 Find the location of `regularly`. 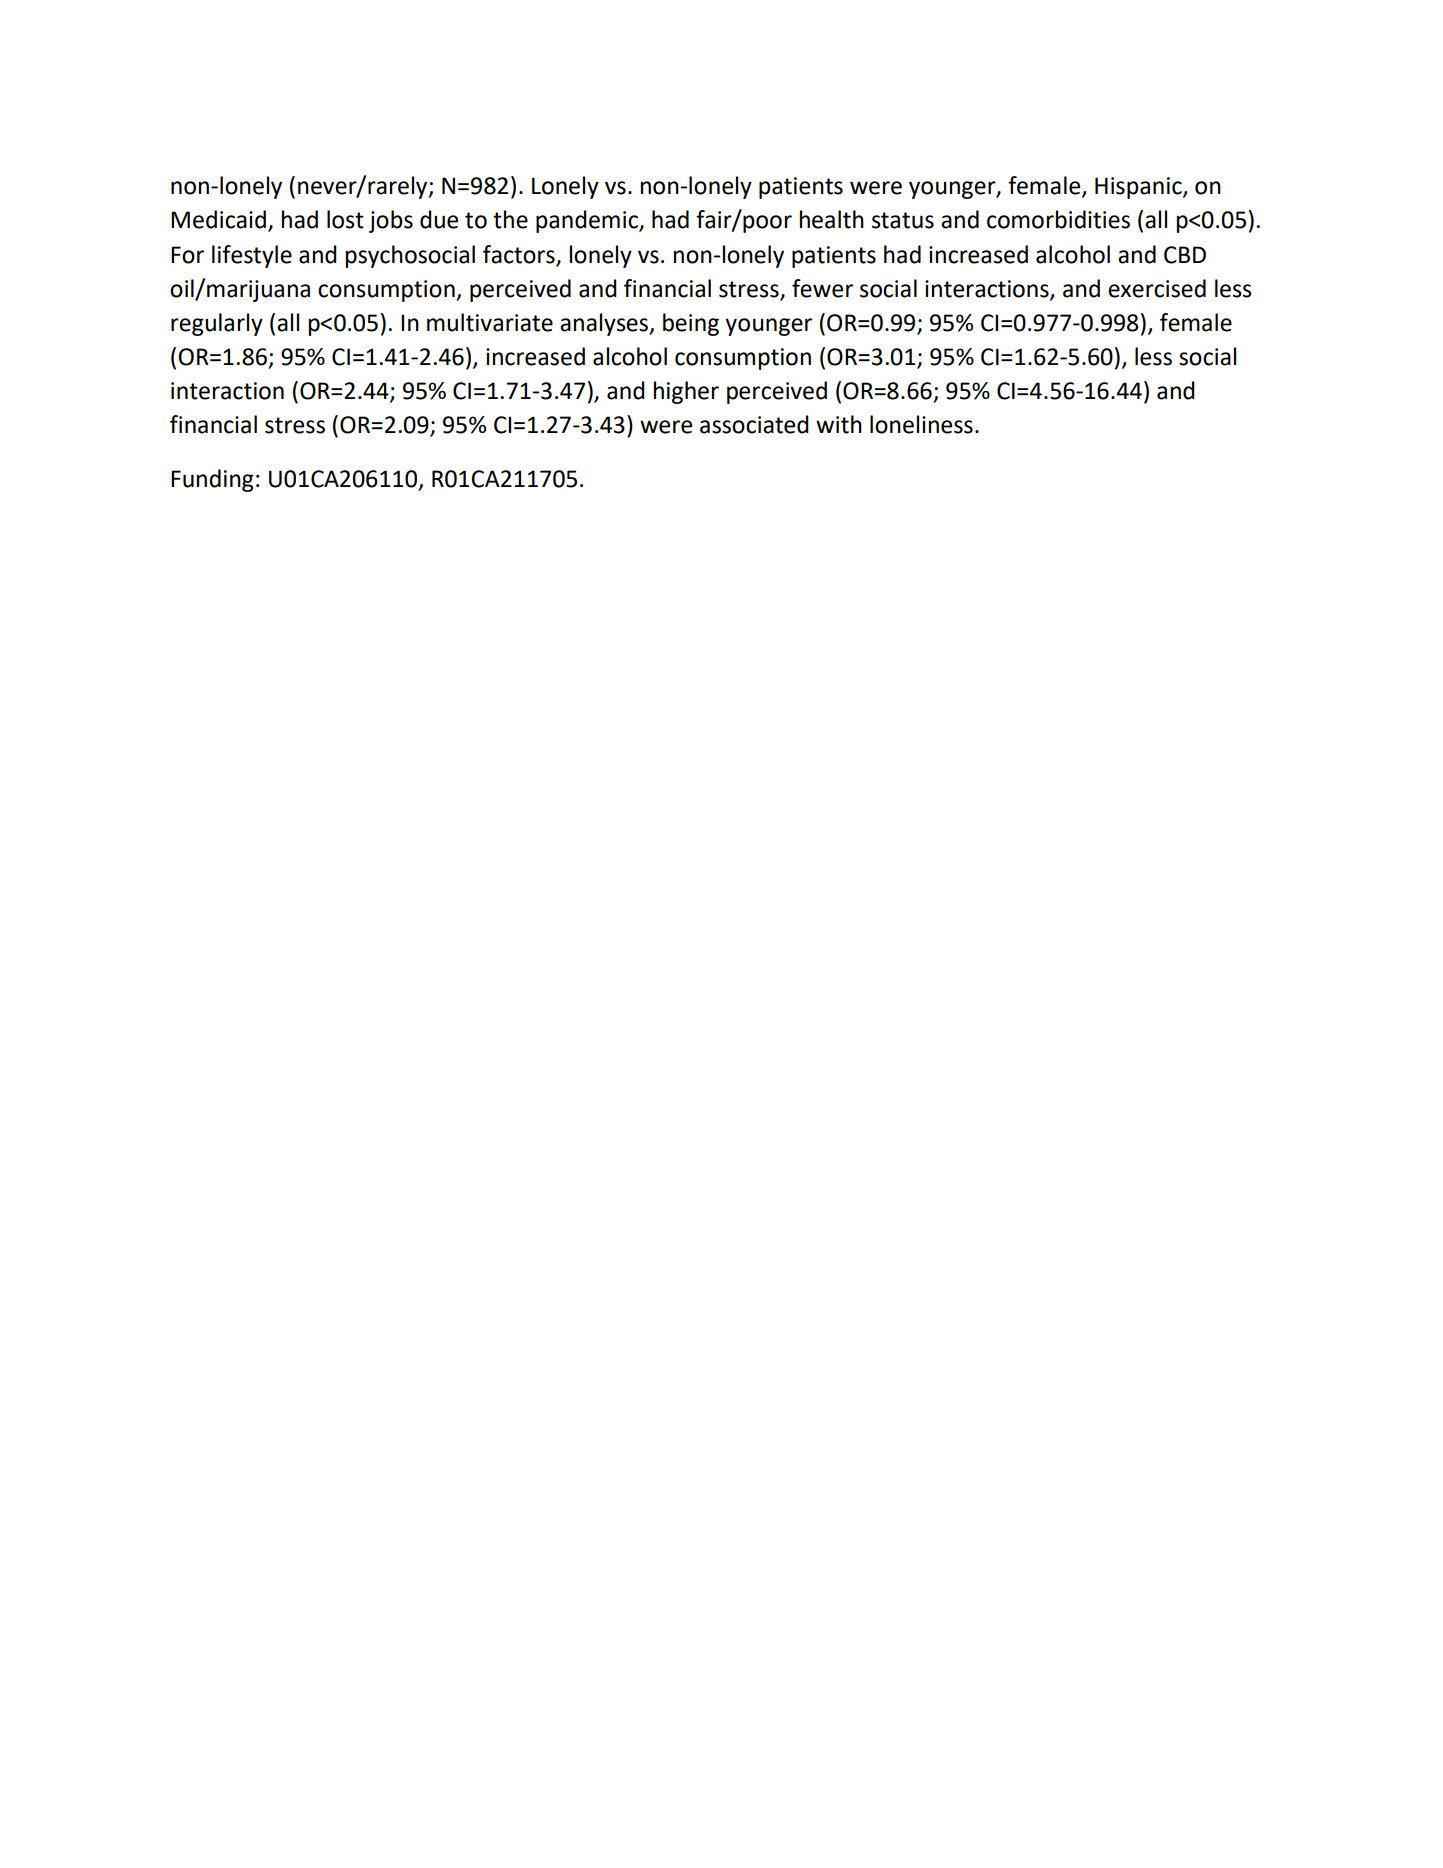

regularly is located at coordinates (217, 324).
